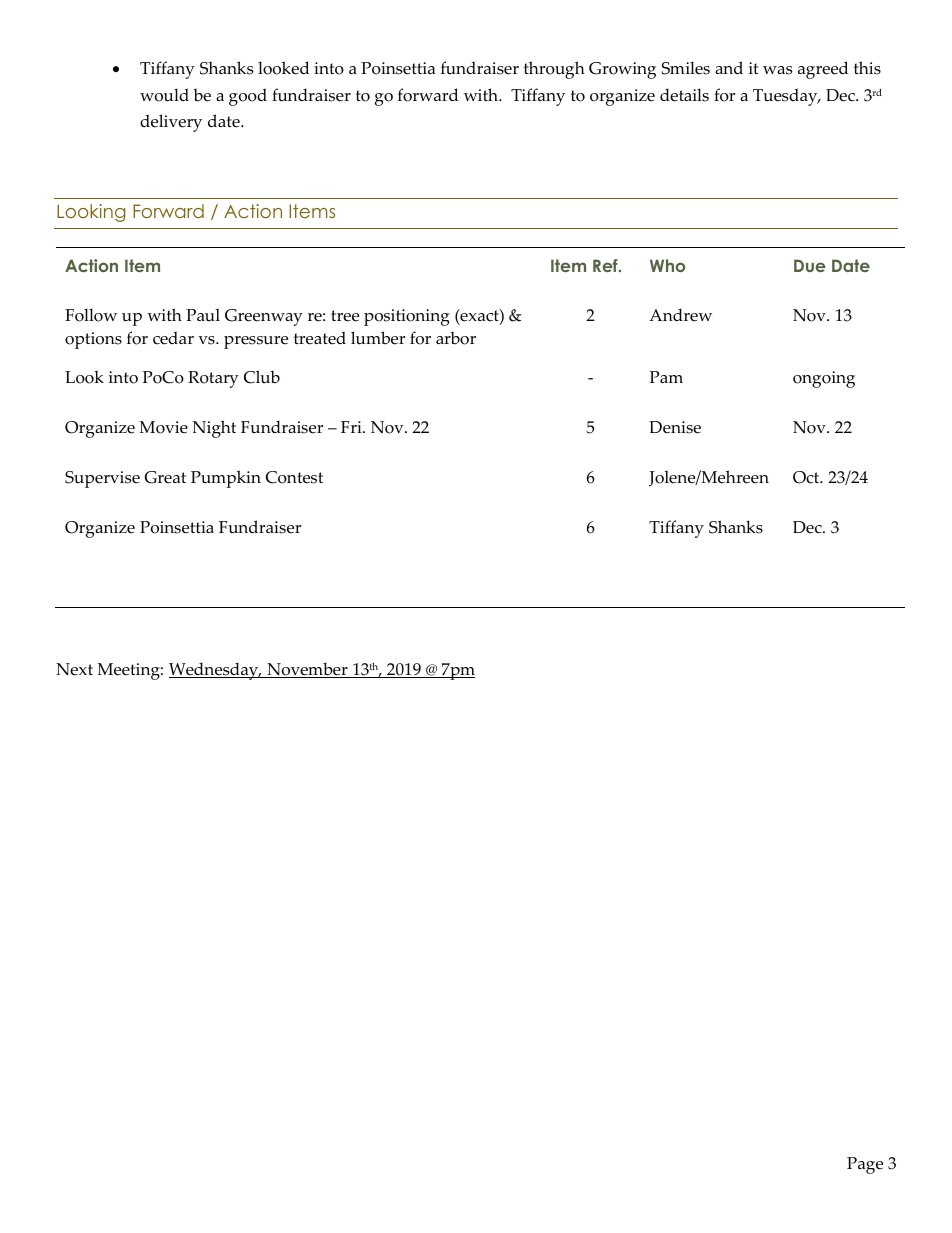  What do you see at coordinates (352, 427) in the image?
I see `Fri` at bounding box center [352, 427].
